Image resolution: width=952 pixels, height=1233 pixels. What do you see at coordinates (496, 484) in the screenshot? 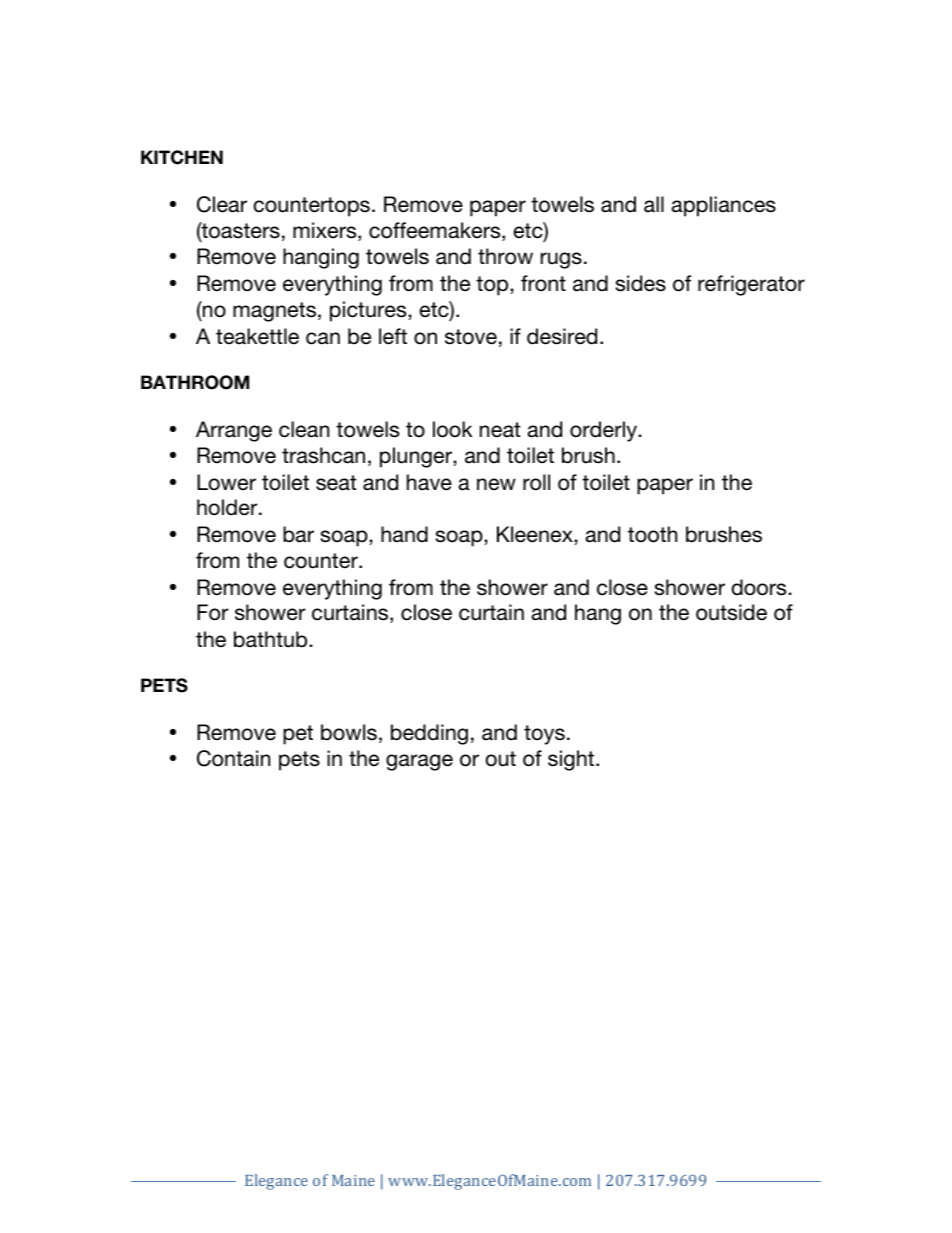
I see `new` at bounding box center [496, 484].
